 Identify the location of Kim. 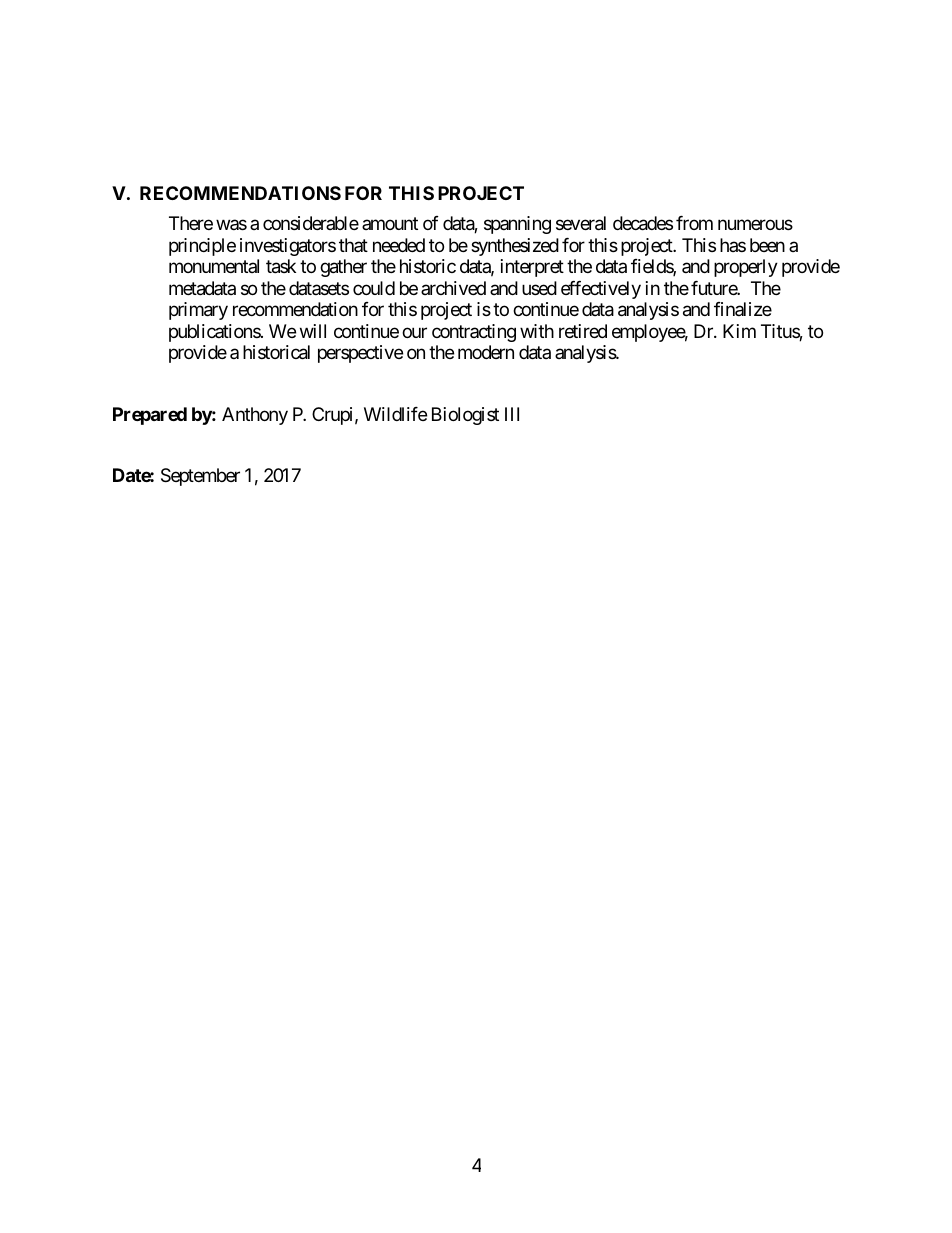
(739, 331).
